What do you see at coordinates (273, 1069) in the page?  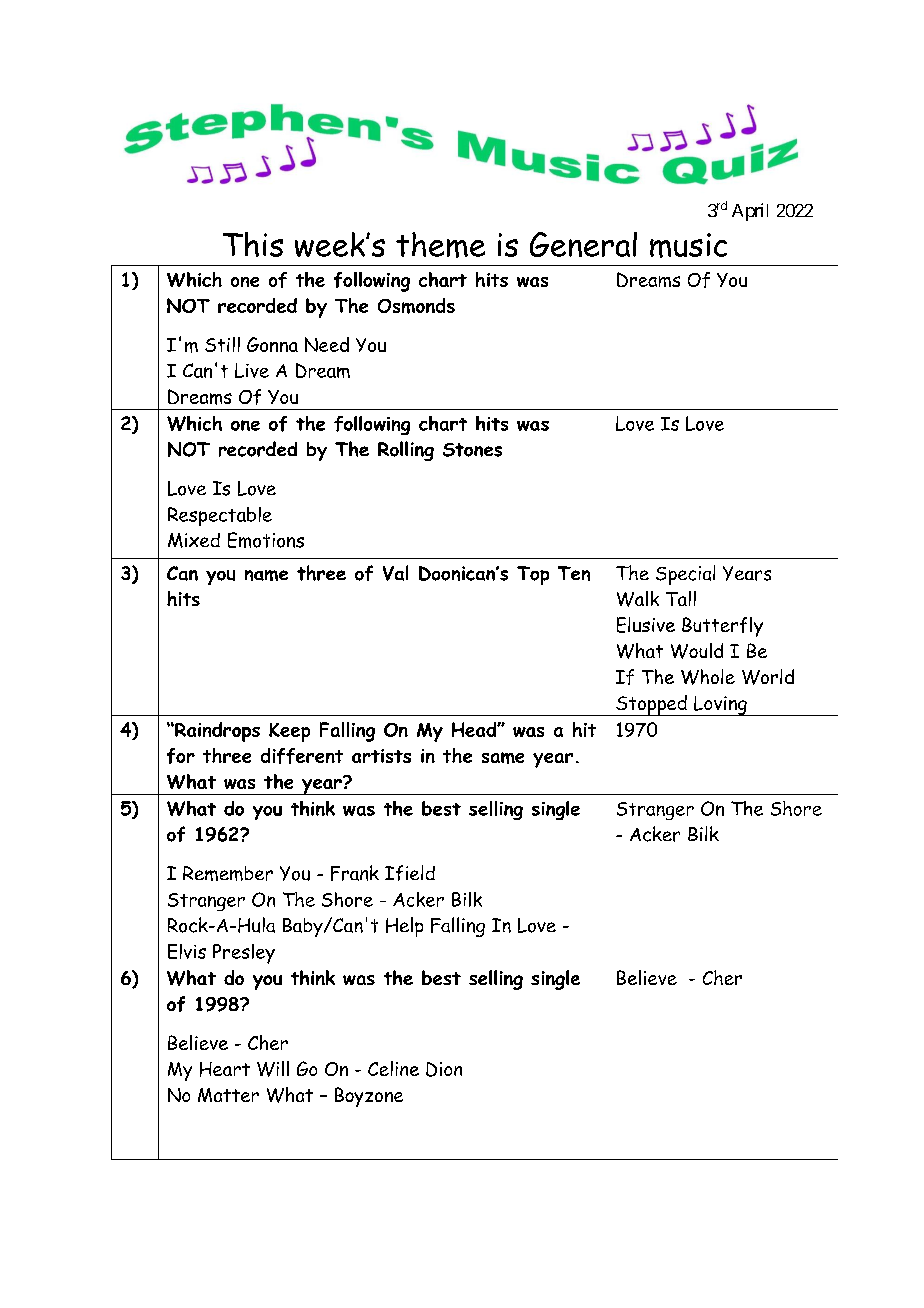 I see `Will` at bounding box center [273, 1069].
